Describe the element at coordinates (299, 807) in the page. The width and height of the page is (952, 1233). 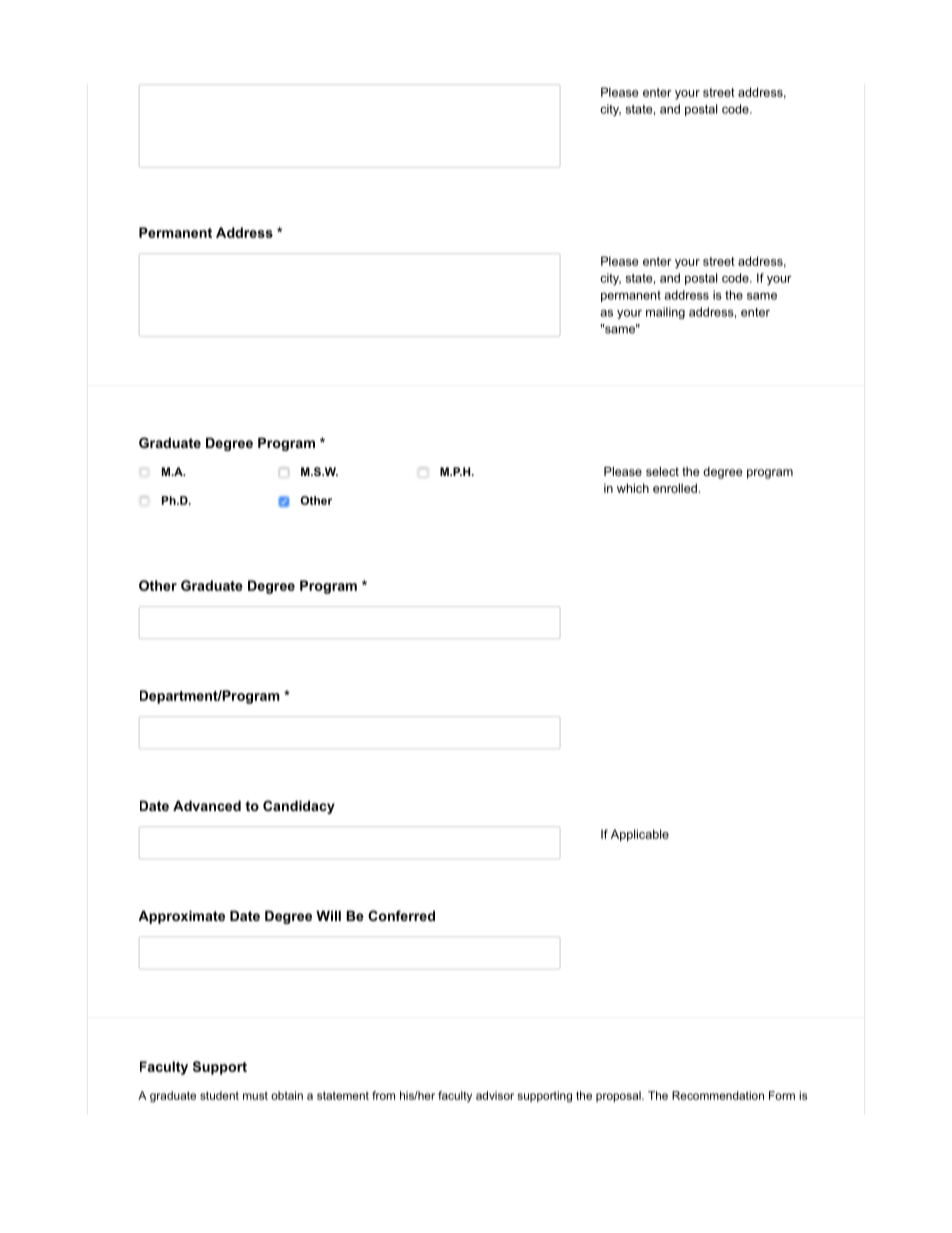
I see `Candidacy` at that location.
